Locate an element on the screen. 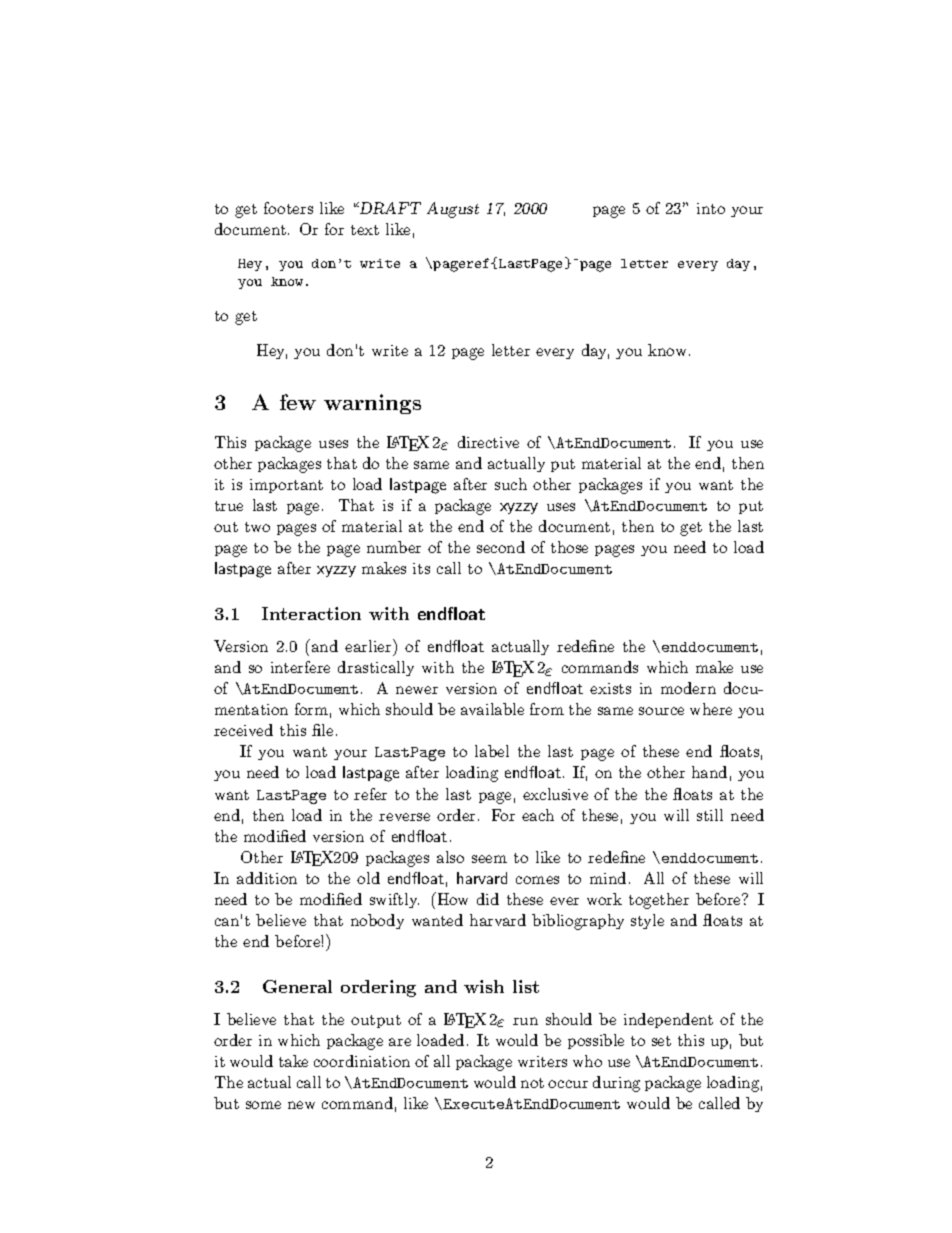 Image resolution: width=952 pixels, height=1233 pixels. footers is located at coordinates (288, 208).
